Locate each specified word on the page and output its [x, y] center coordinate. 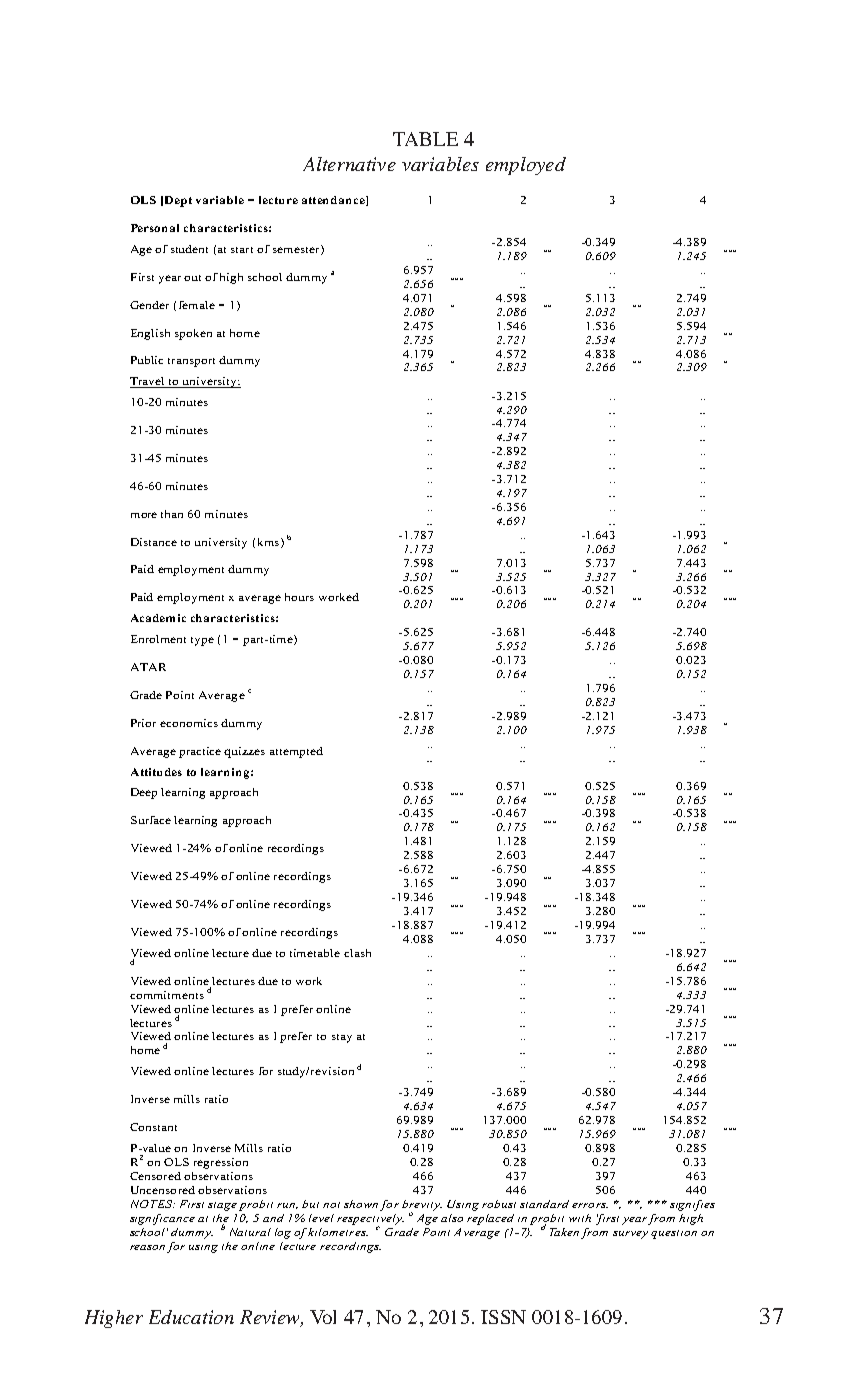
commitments [167, 995]
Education [191, 1317]
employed [526, 166]
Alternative [349, 164]
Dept [178, 201]
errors [590, 1205]
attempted [296, 752]
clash [357, 953]
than [172, 514]
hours [299, 597]
